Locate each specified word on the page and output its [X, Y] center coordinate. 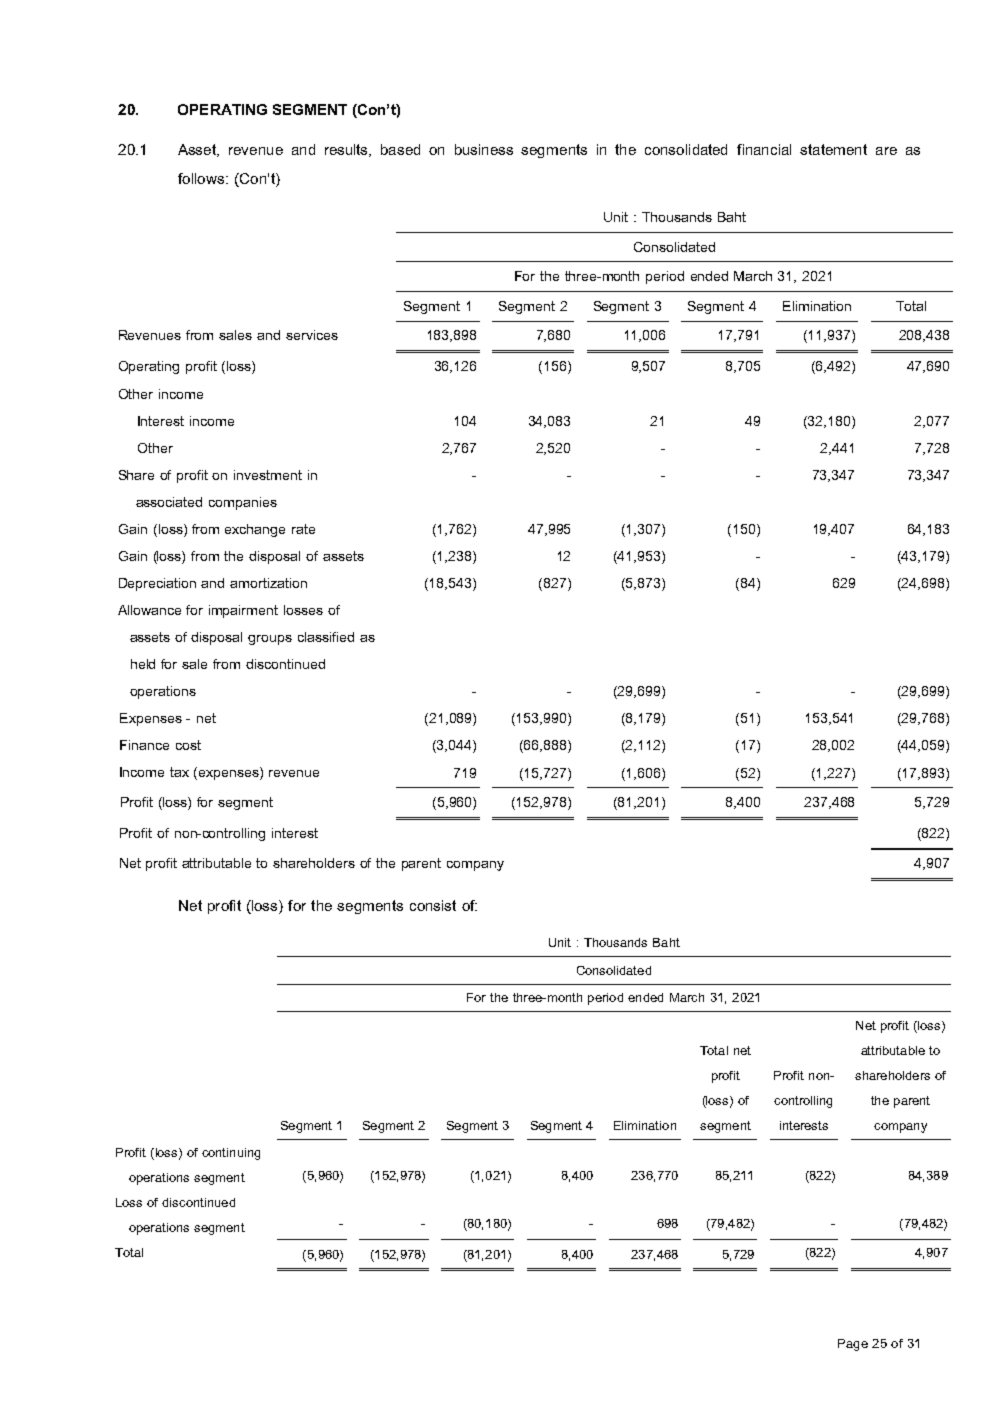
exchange [255, 530]
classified [326, 637]
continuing [231, 1154]
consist [433, 905]
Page [853, 1345]
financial [764, 149]
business [484, 149]
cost [188, 745]
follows [202, 178]
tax [179, 772]
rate [303, 529]
